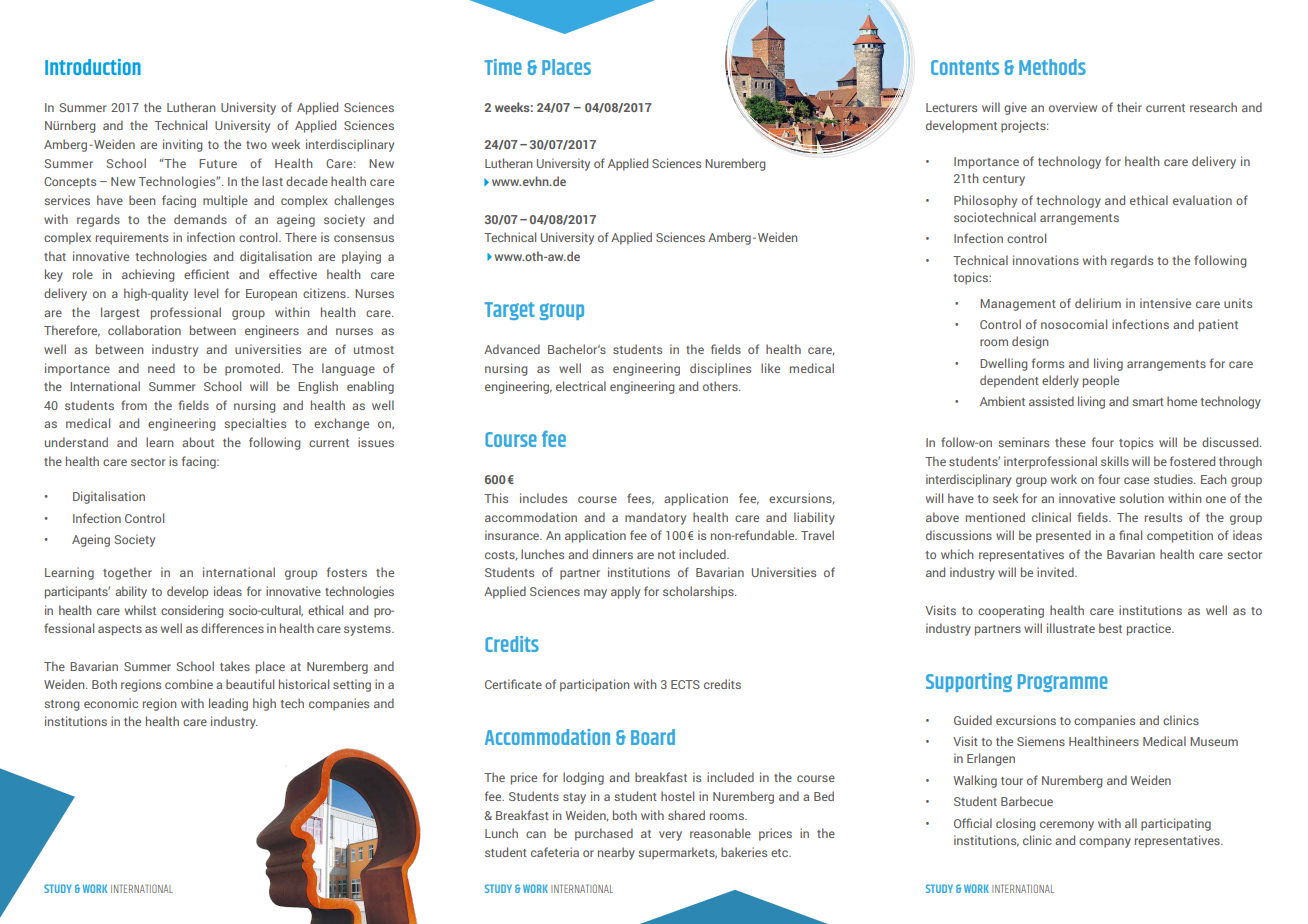 The height and width of the image is (924, 1308). I want to click on together, so click(127, 573).
